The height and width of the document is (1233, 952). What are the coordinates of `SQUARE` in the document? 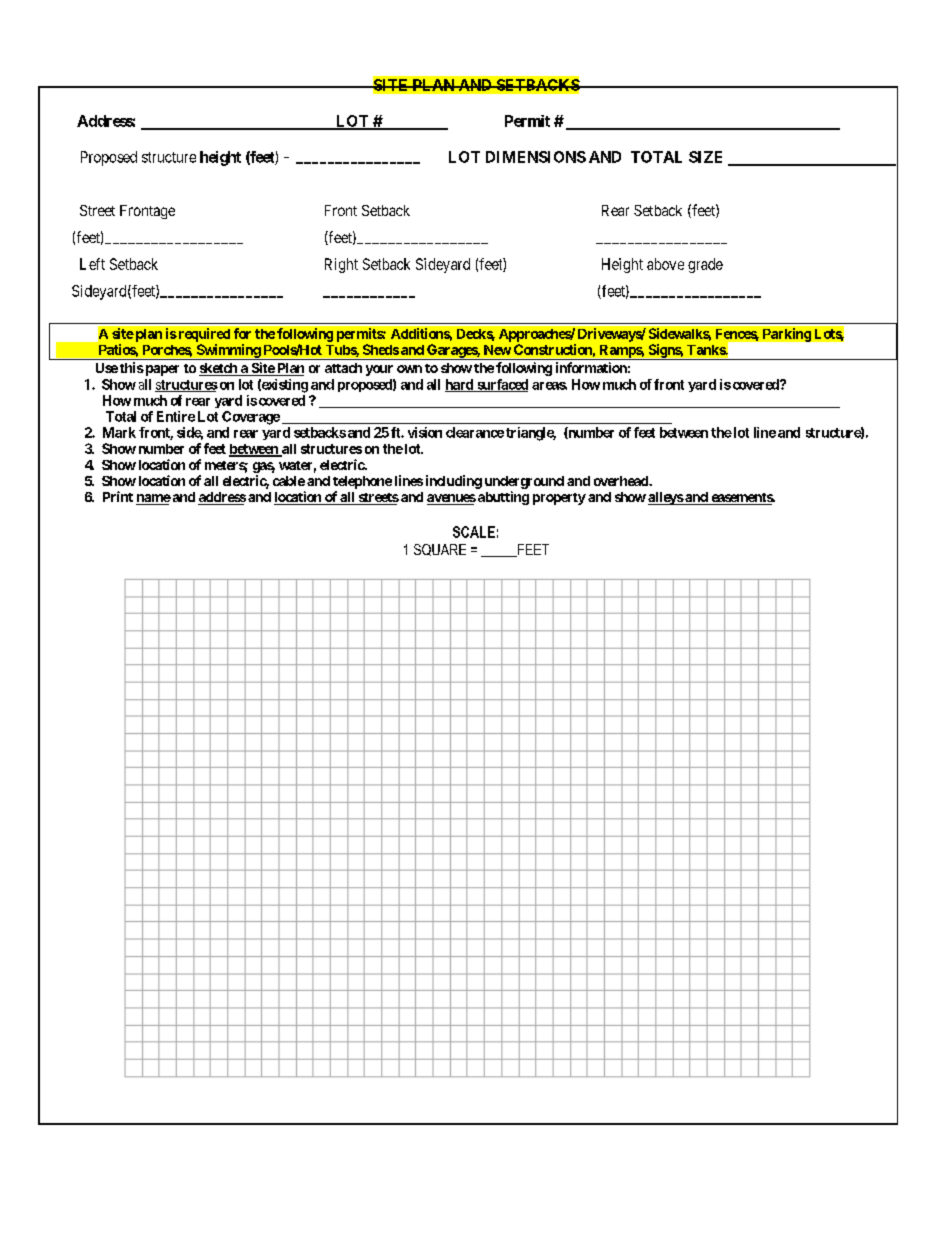 It's located at (440, 550).
